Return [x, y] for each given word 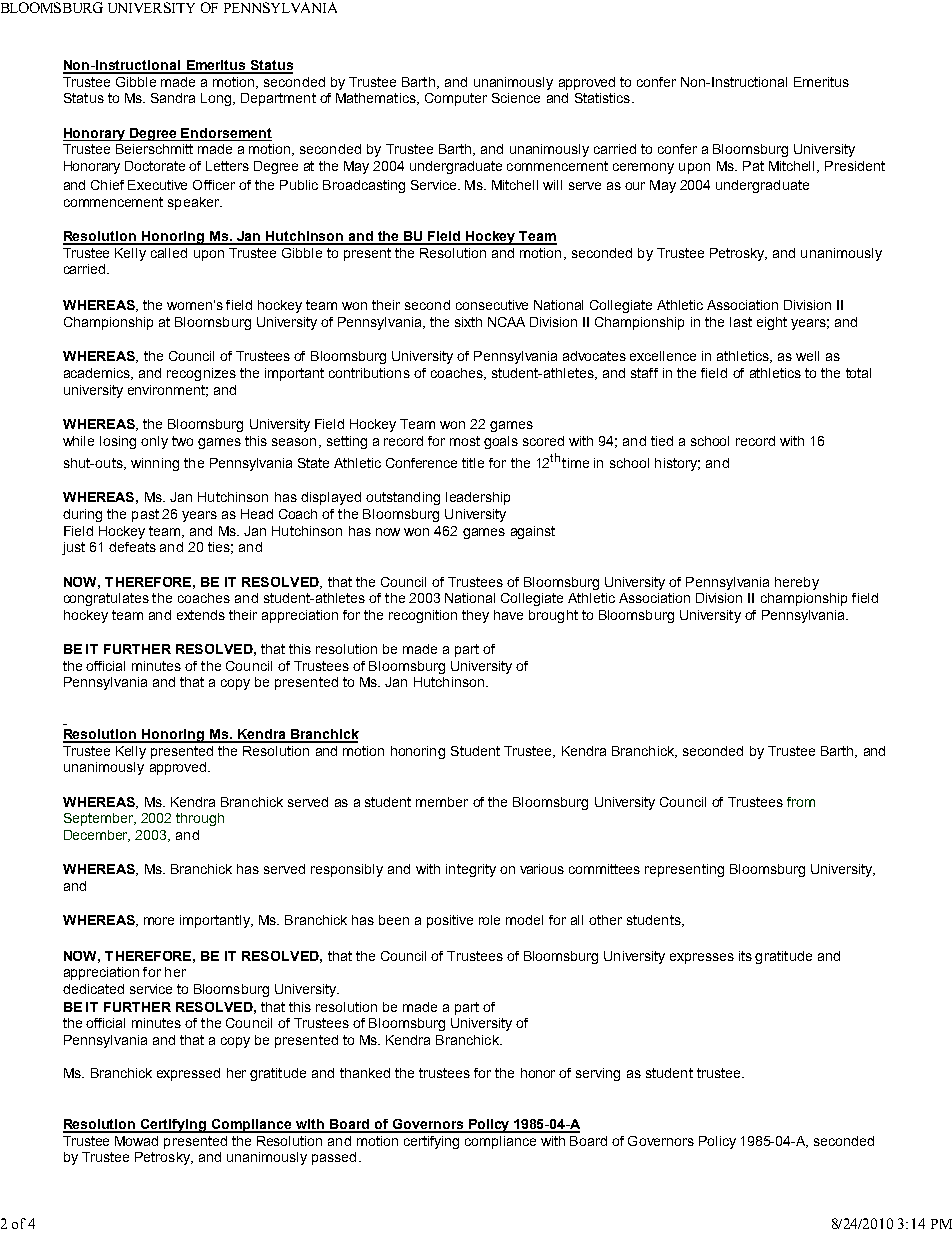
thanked [365, 1073]
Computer [456, 99]
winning [155, 464]
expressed [188, 1074]
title [473, 463]
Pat [753, 166]
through [200, 819]
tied [662, 441]
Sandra [173, 98]
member [442, 802]
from [801, 802]
